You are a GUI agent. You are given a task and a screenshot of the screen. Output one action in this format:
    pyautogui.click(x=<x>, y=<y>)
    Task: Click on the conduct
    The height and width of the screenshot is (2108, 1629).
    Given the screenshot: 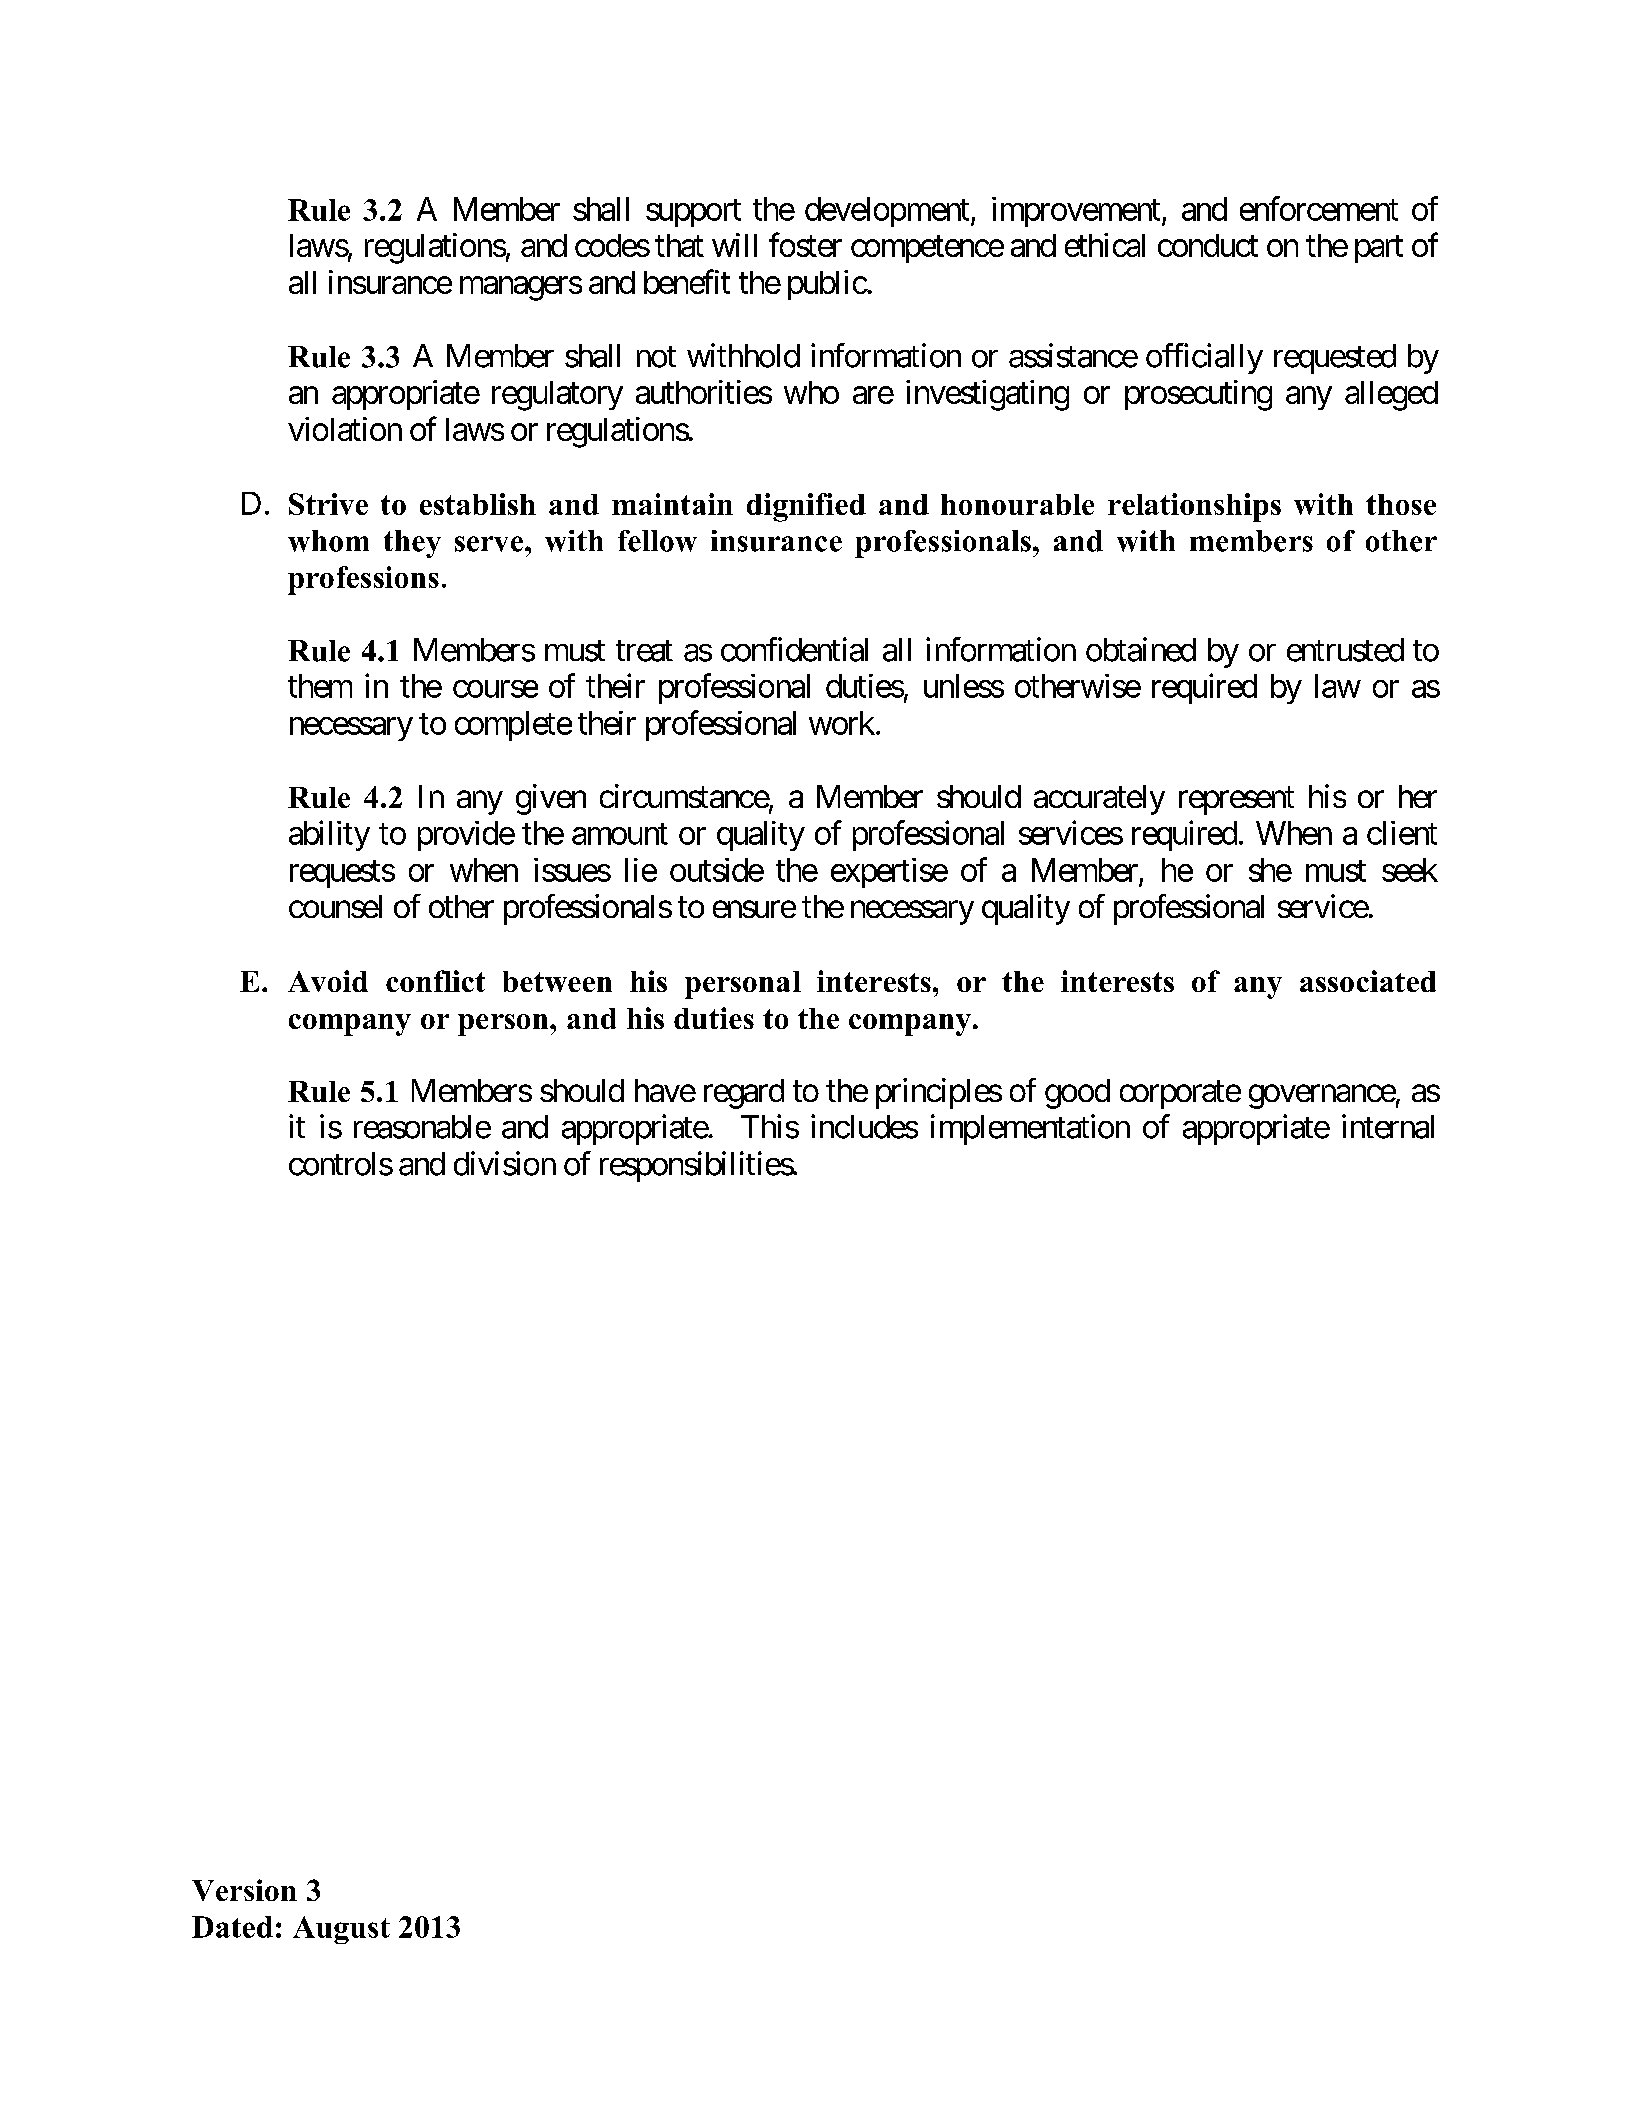 What is the action you would take?
    pyautogui.click(x=1208, y=245)
